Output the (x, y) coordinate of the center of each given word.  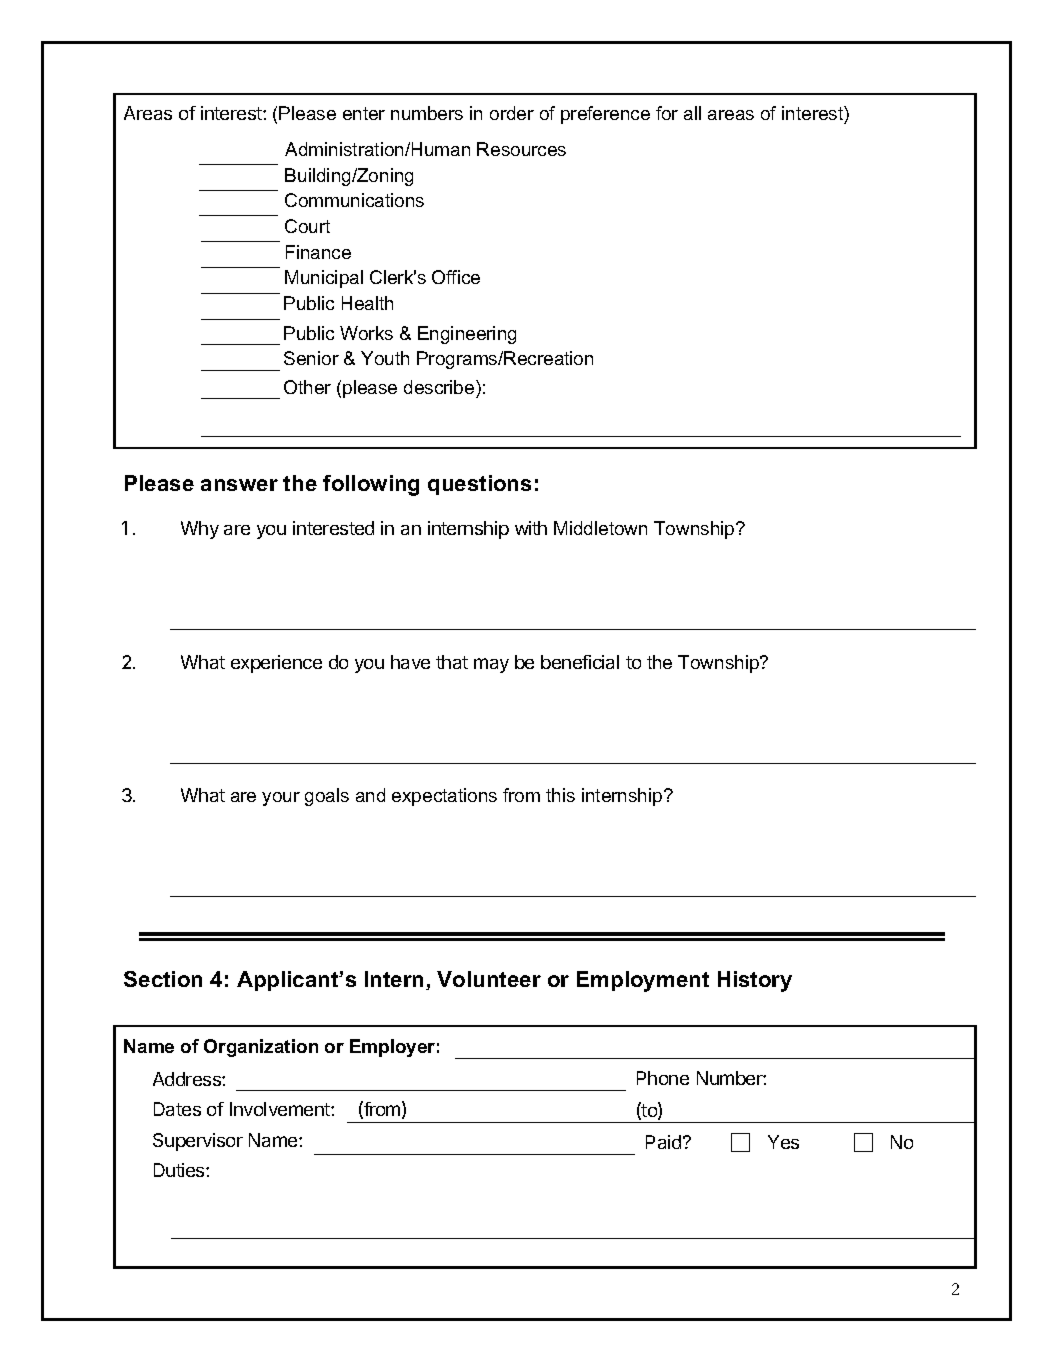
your (281, 799)
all (692, 113)
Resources (521, 149)
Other (307, 387)
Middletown (600, 528)
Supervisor (198, 1142)
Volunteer (489, 979)
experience (276, 664)
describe (440, 387)
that (452, 662)
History (755, 981)
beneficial (580, 662)
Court (307, 226)
